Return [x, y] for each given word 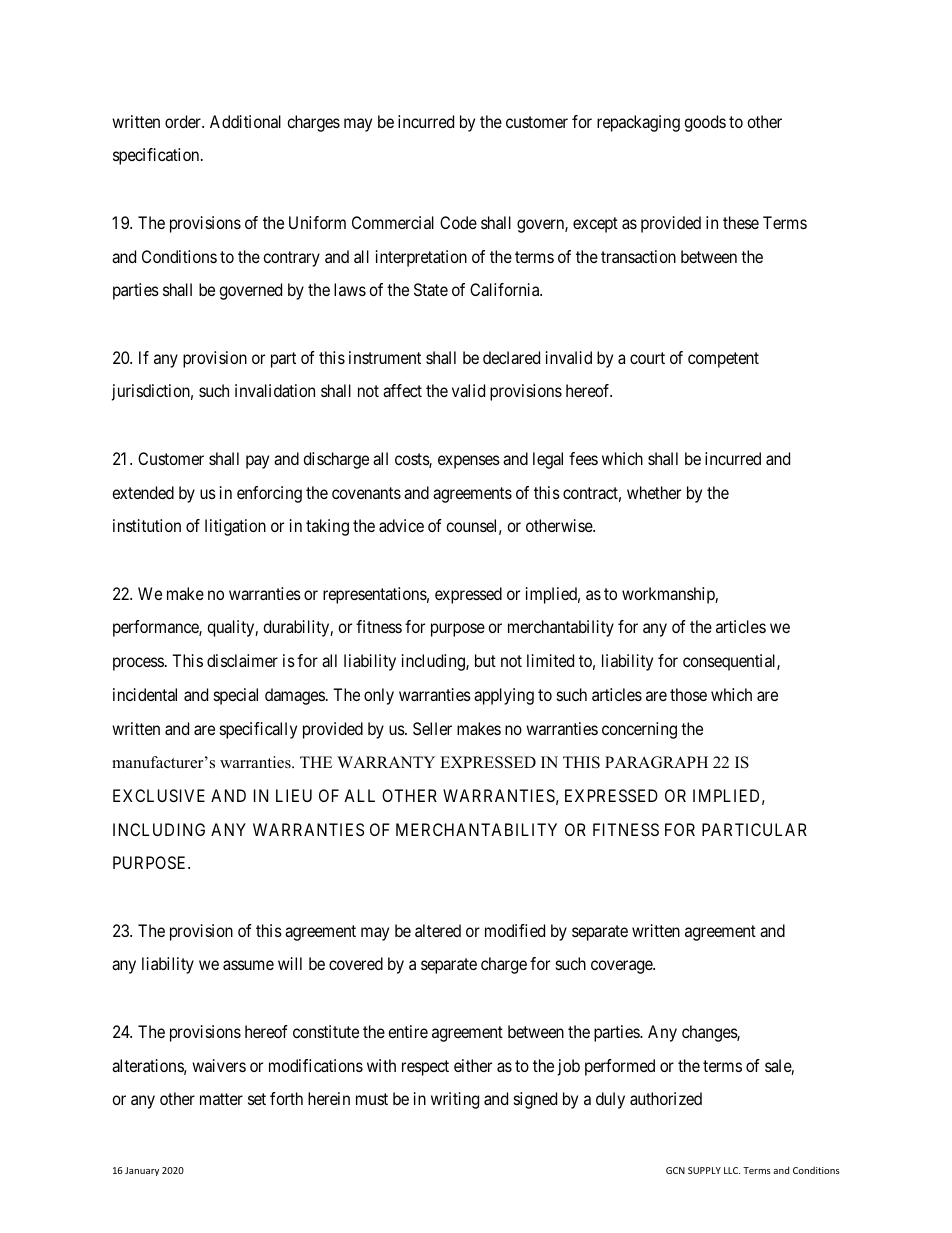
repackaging [638, 123]
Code [458, 222]
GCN [675, 1170]
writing [455, 1100]
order [184, 121]
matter [221, 1099]
